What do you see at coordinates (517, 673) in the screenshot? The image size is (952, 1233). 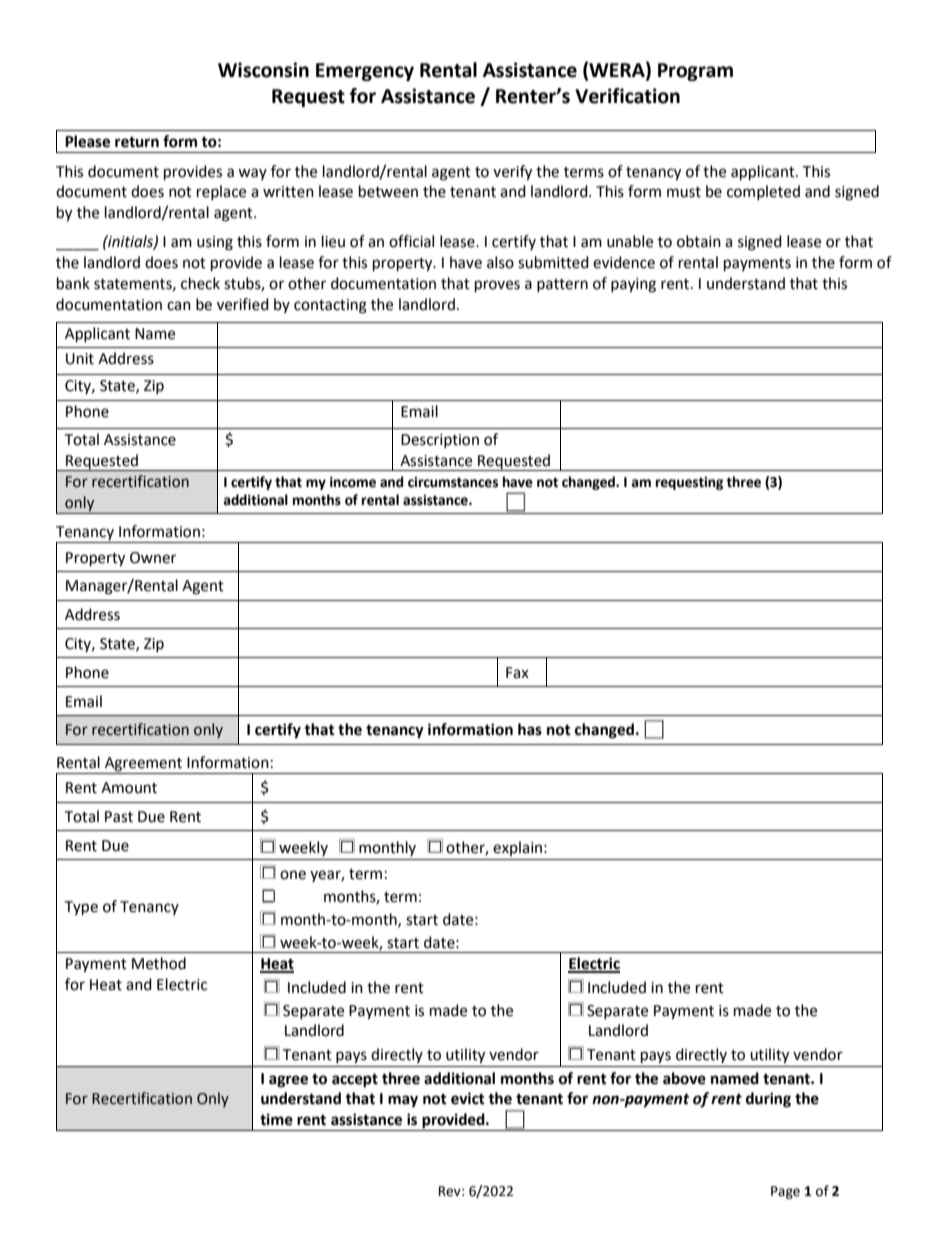 I see `Fax` at bounding box center [517, 673].
